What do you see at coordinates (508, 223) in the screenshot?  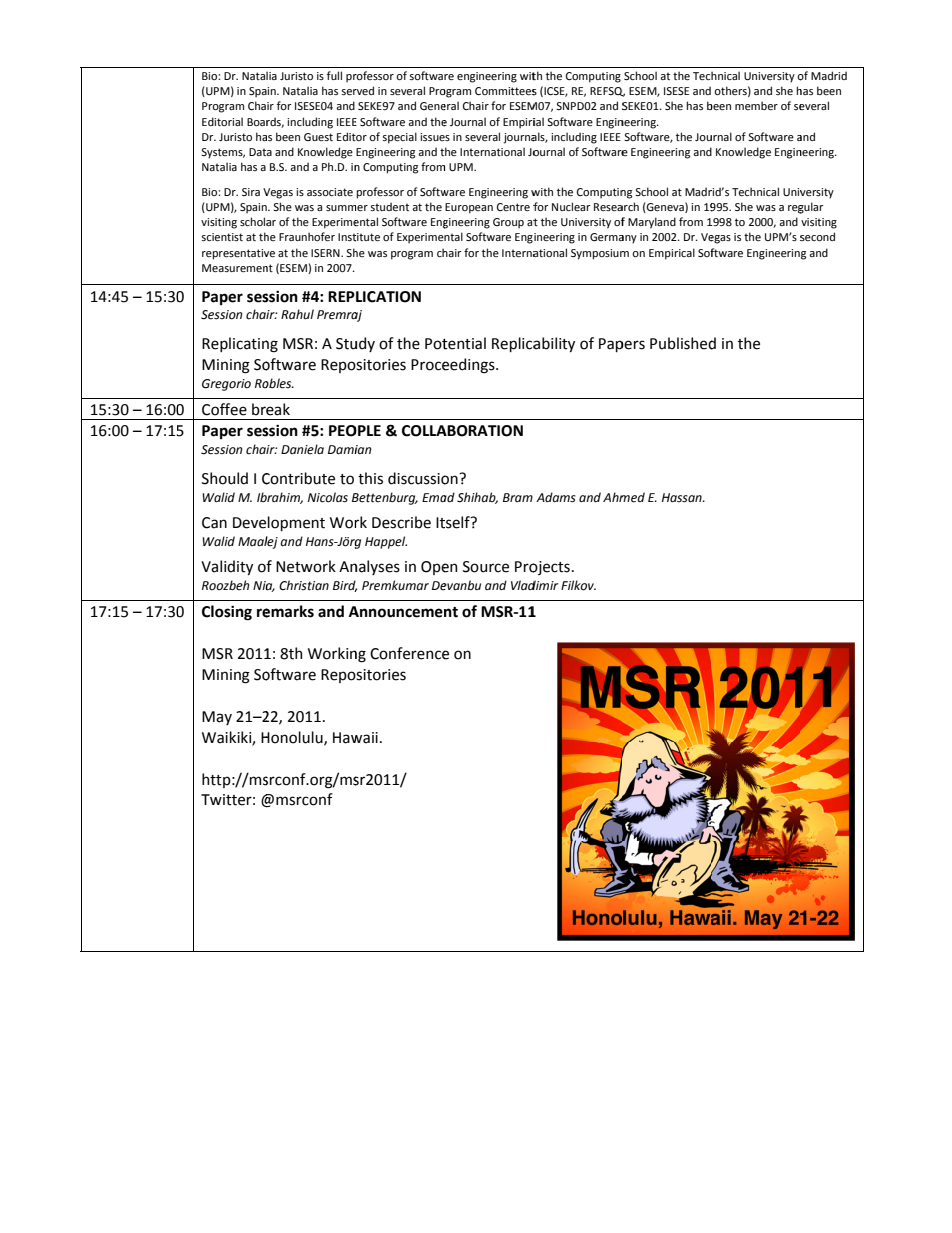 I see `Group` at bounding box center [508, 223].
